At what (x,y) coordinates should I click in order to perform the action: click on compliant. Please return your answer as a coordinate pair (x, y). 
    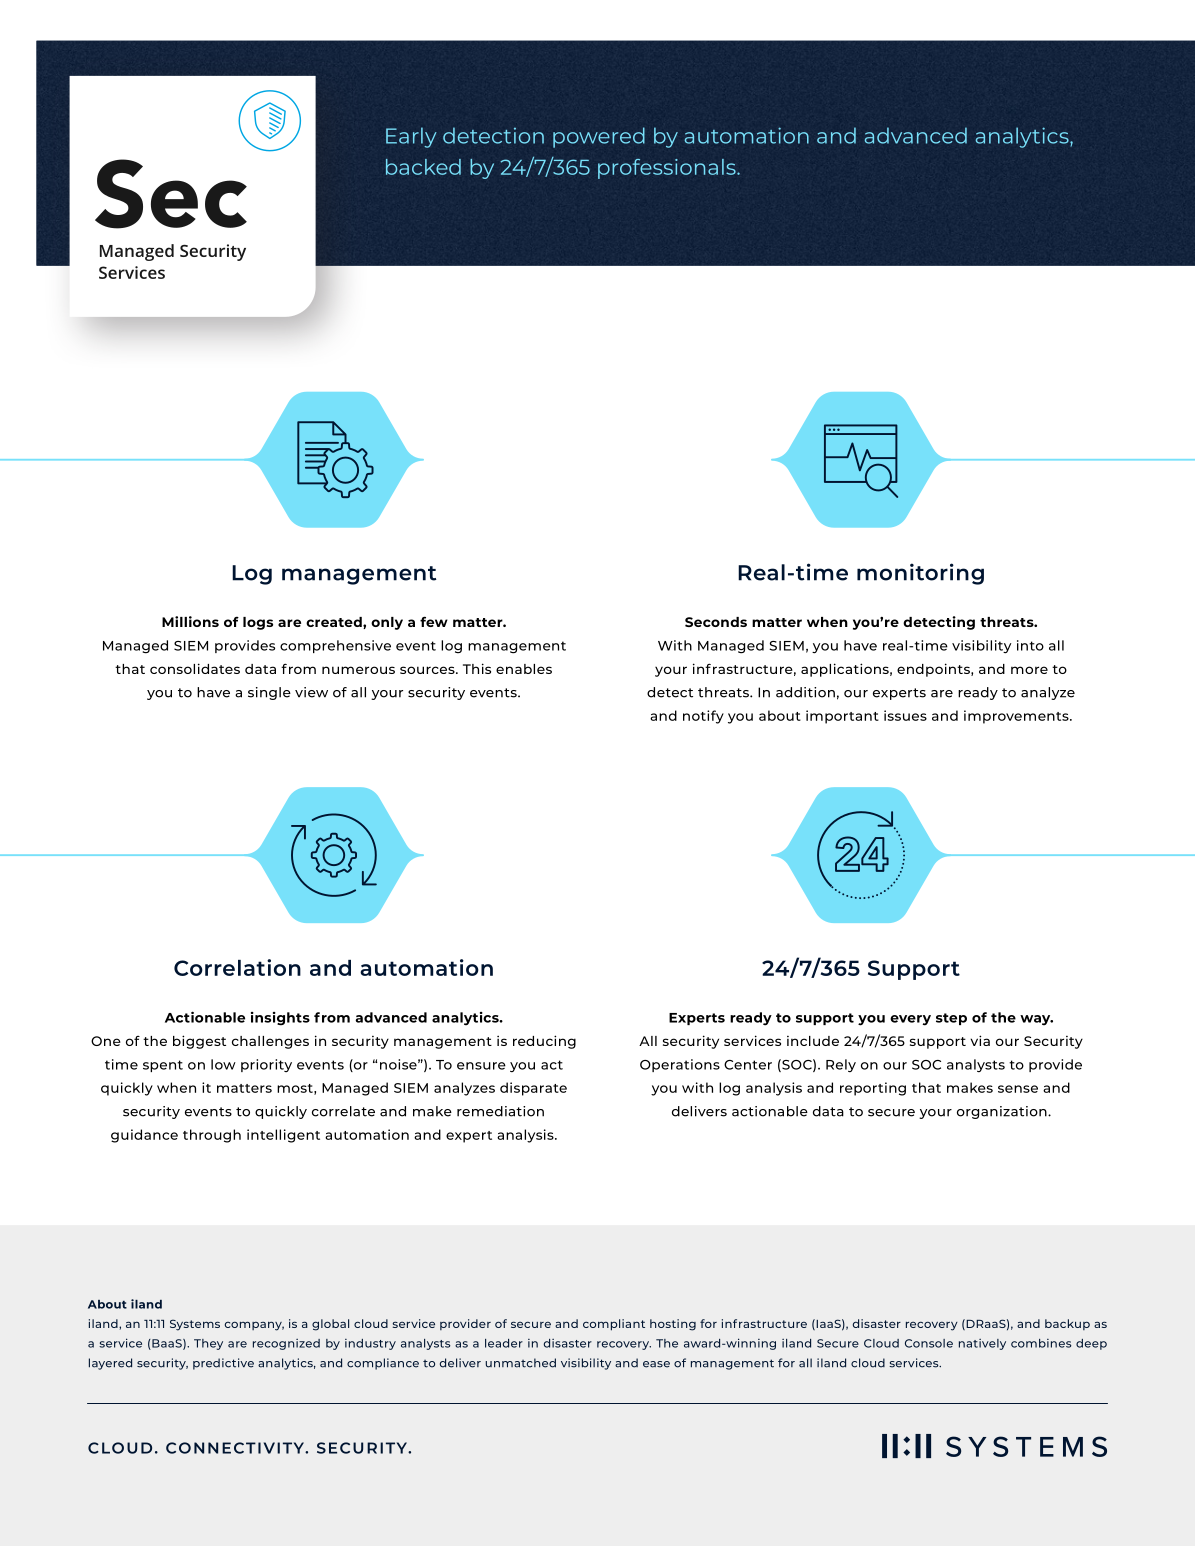
    Looking at the image, I should click on (614, 1325).
